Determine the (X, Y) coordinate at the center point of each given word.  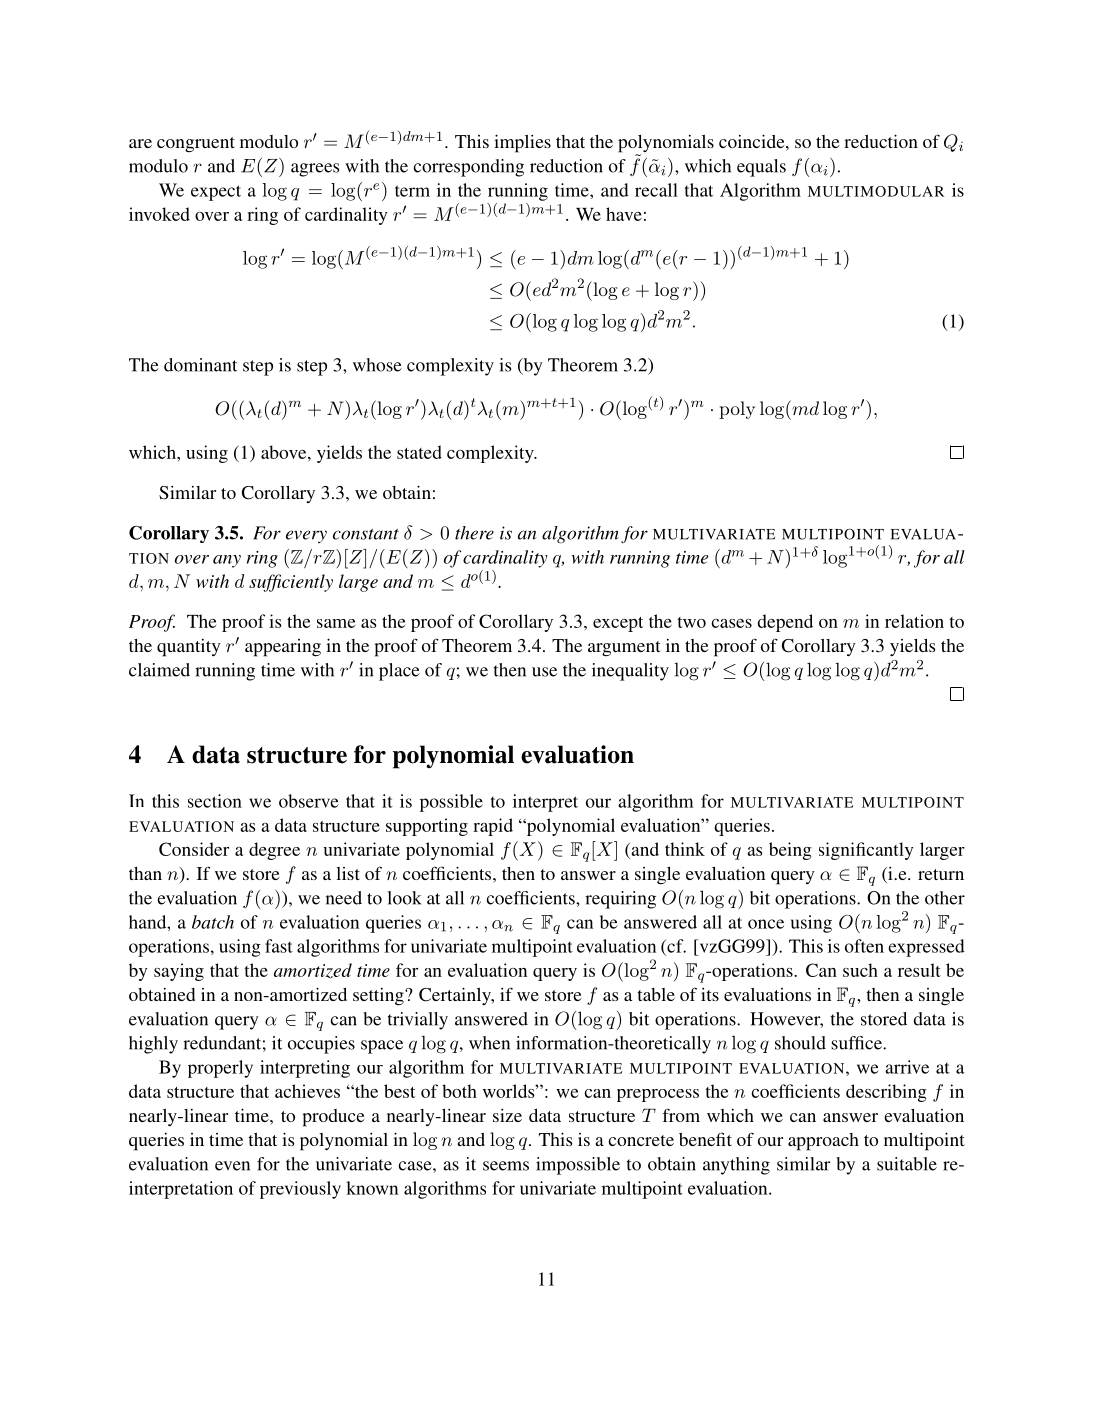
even (232, 1166)
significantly (866, 851)
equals (761, 168)
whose (377, 365)
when (489, 1043)
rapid (493, 827)
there (474, 533)
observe (309, 801)
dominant (200, 365)
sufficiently (291, 583)
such (860, 970)
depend (785, 623)
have (624, 214)
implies (522, 143)
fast (279, 946)
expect (216, 193)
